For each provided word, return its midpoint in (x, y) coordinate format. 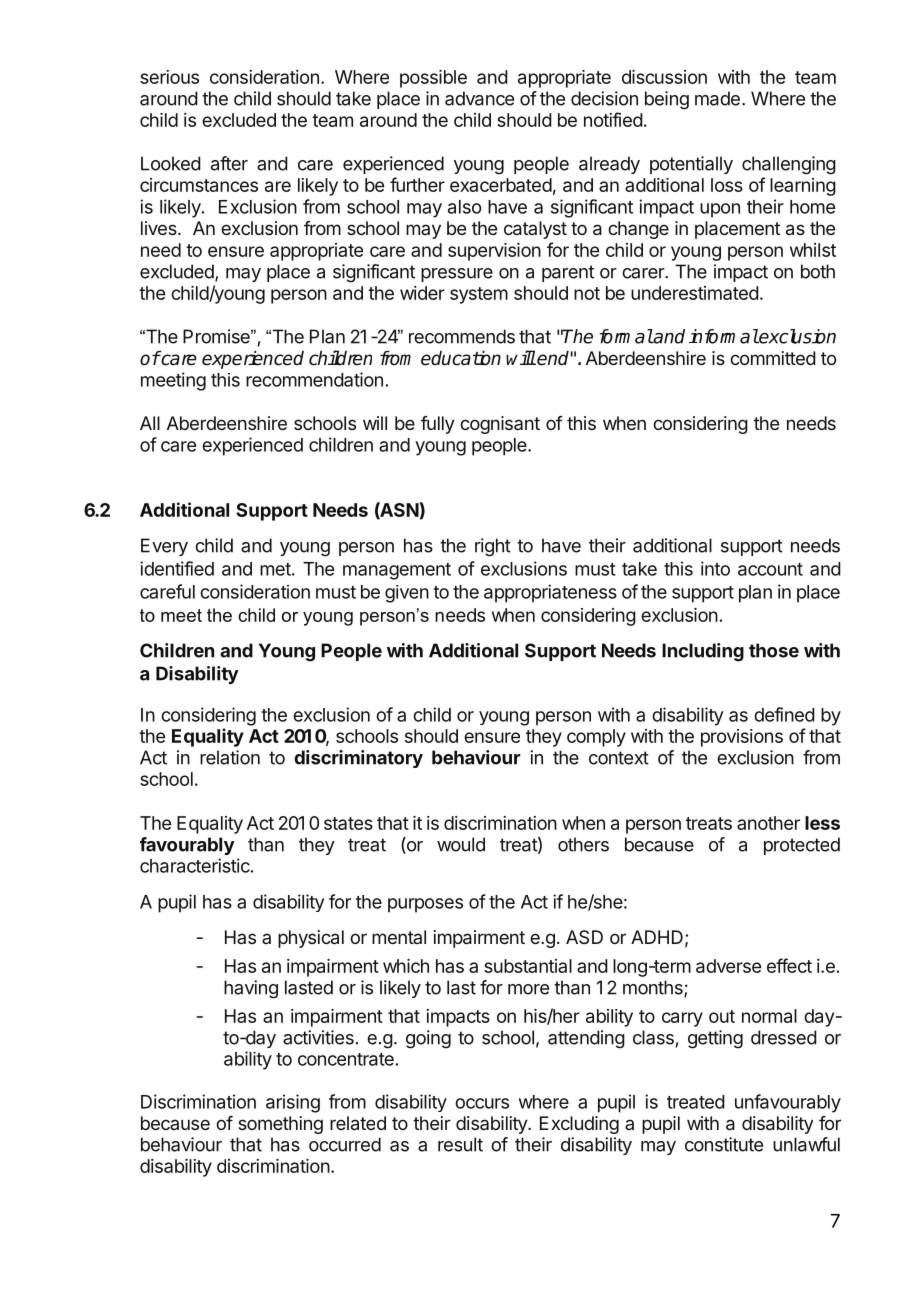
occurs (482, 1103)
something (280, 1125)
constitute (724, 1144)
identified (177, 568)
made (717, 98)
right (493, 547)
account (770, 569)
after (229, 163)
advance (479, 98)
